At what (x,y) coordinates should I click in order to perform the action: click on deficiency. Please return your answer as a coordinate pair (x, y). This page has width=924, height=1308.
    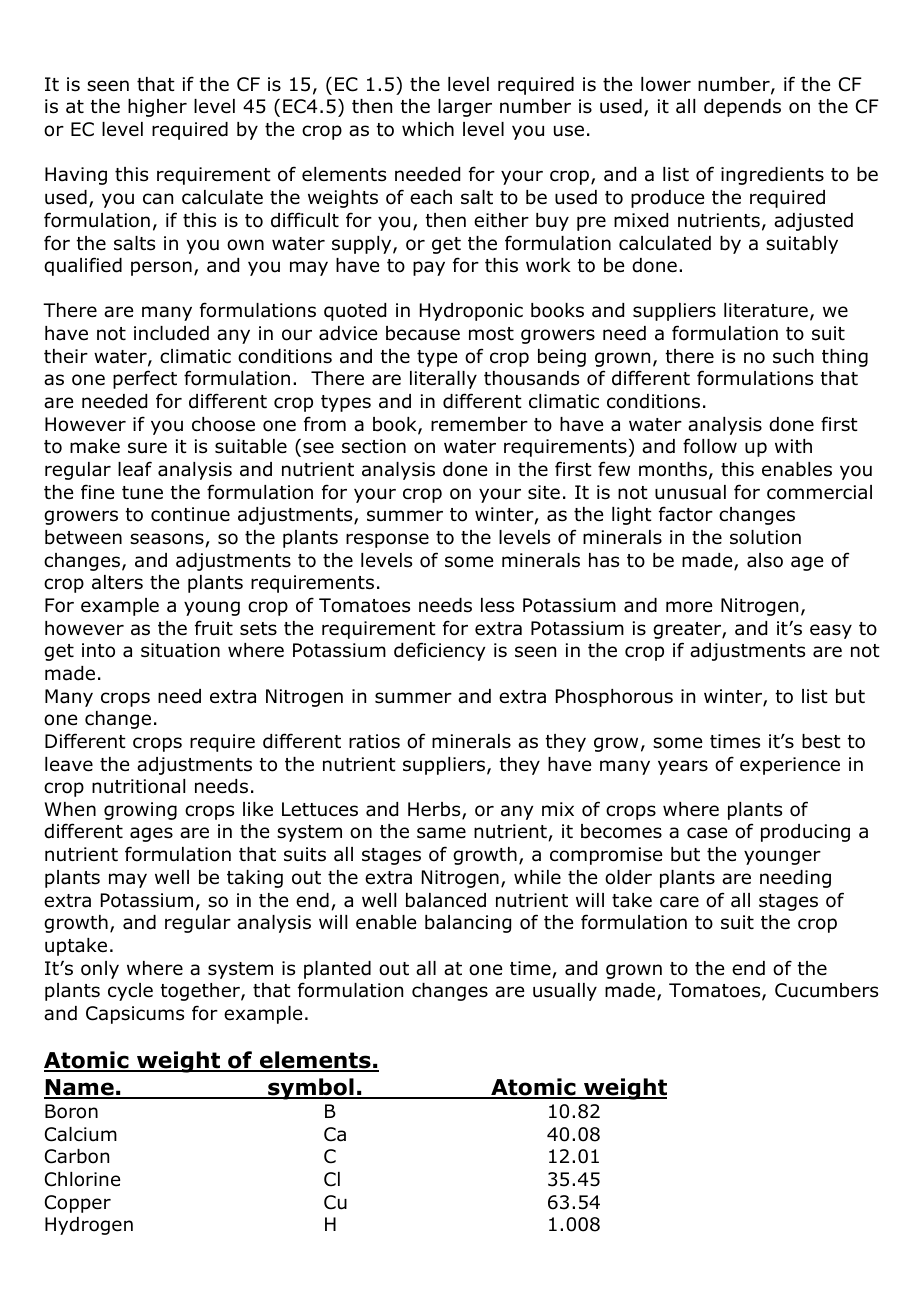
    Looking at the image, I should click on (439, 651).
